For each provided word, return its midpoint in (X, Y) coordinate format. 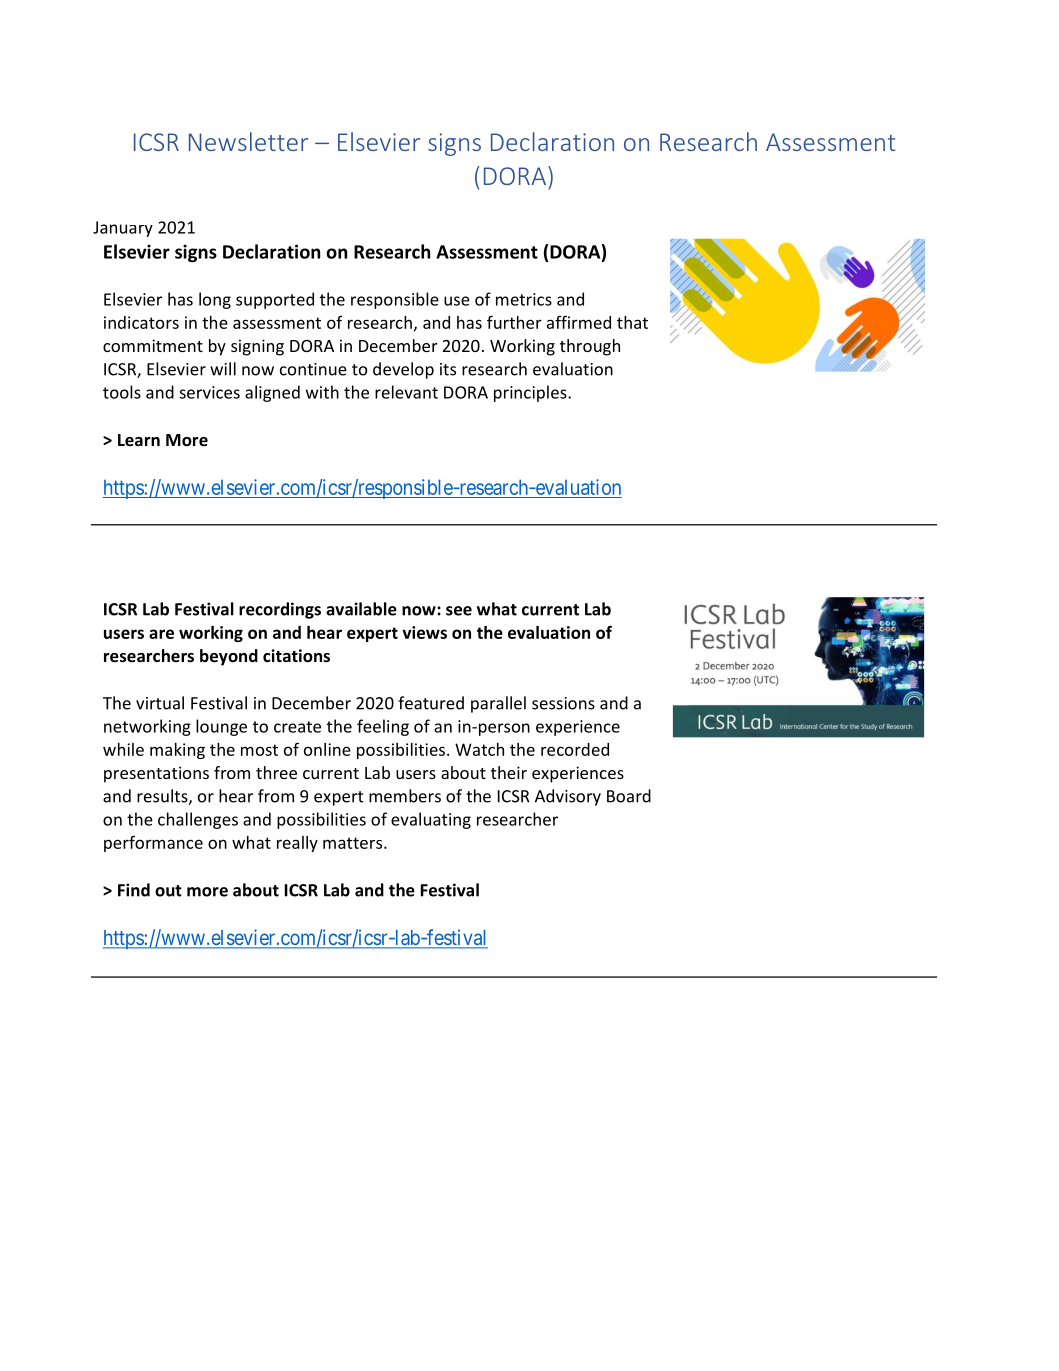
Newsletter (248, 141)
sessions (563, 703)
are (161, 634)
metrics (524, 299)
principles (531, 393)
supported (275, 300)
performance (153, 843)
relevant (406, 392)
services (209, 392)
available (361, 609)
